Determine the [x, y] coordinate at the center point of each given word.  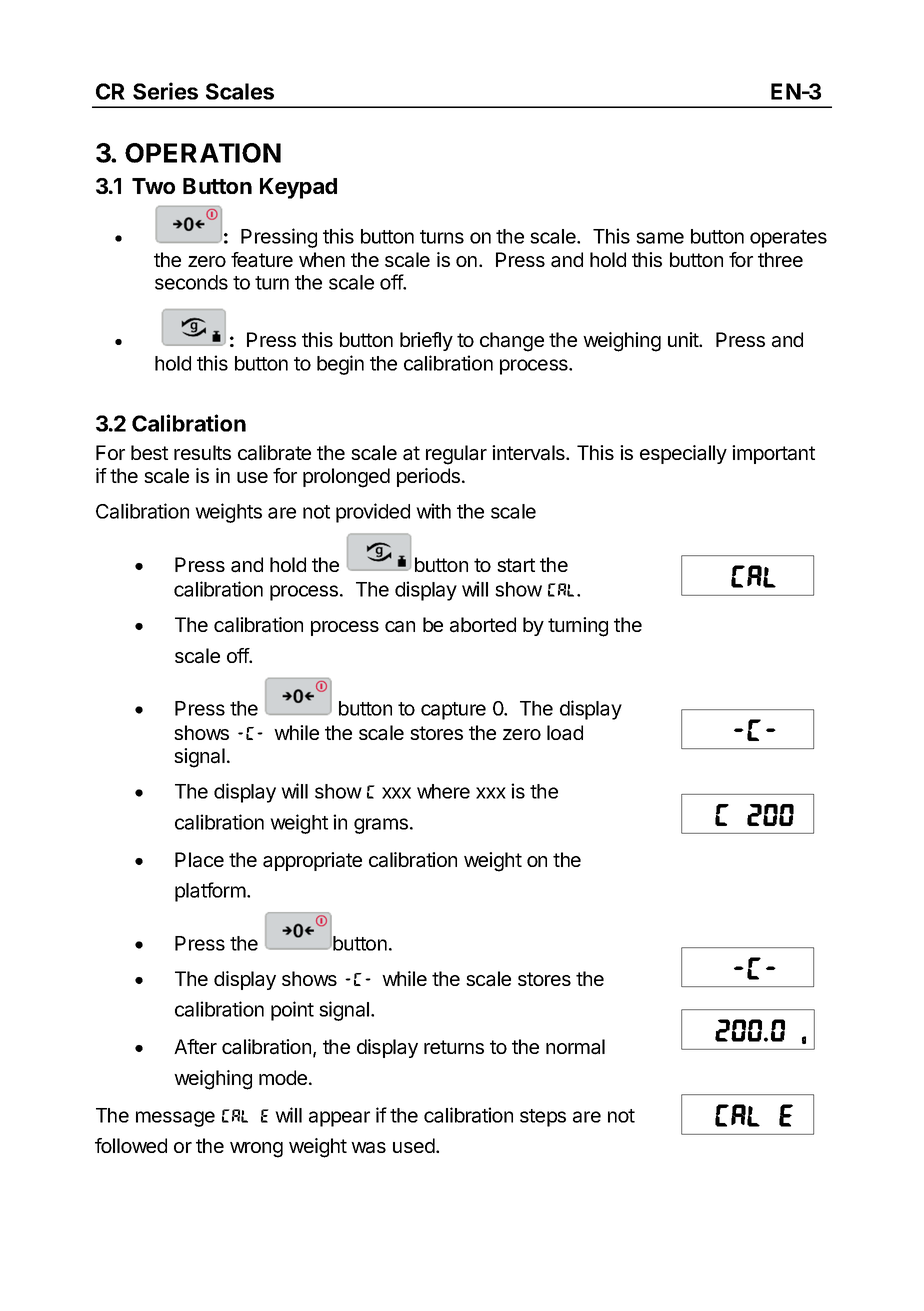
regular [456, 455]
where [443, 791]
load [565, 733]
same [660, 238]
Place [199, 860]
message [175, 1119]
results [202, 452]
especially [683, 454]
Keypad [298, 188]
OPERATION [203, 153]
